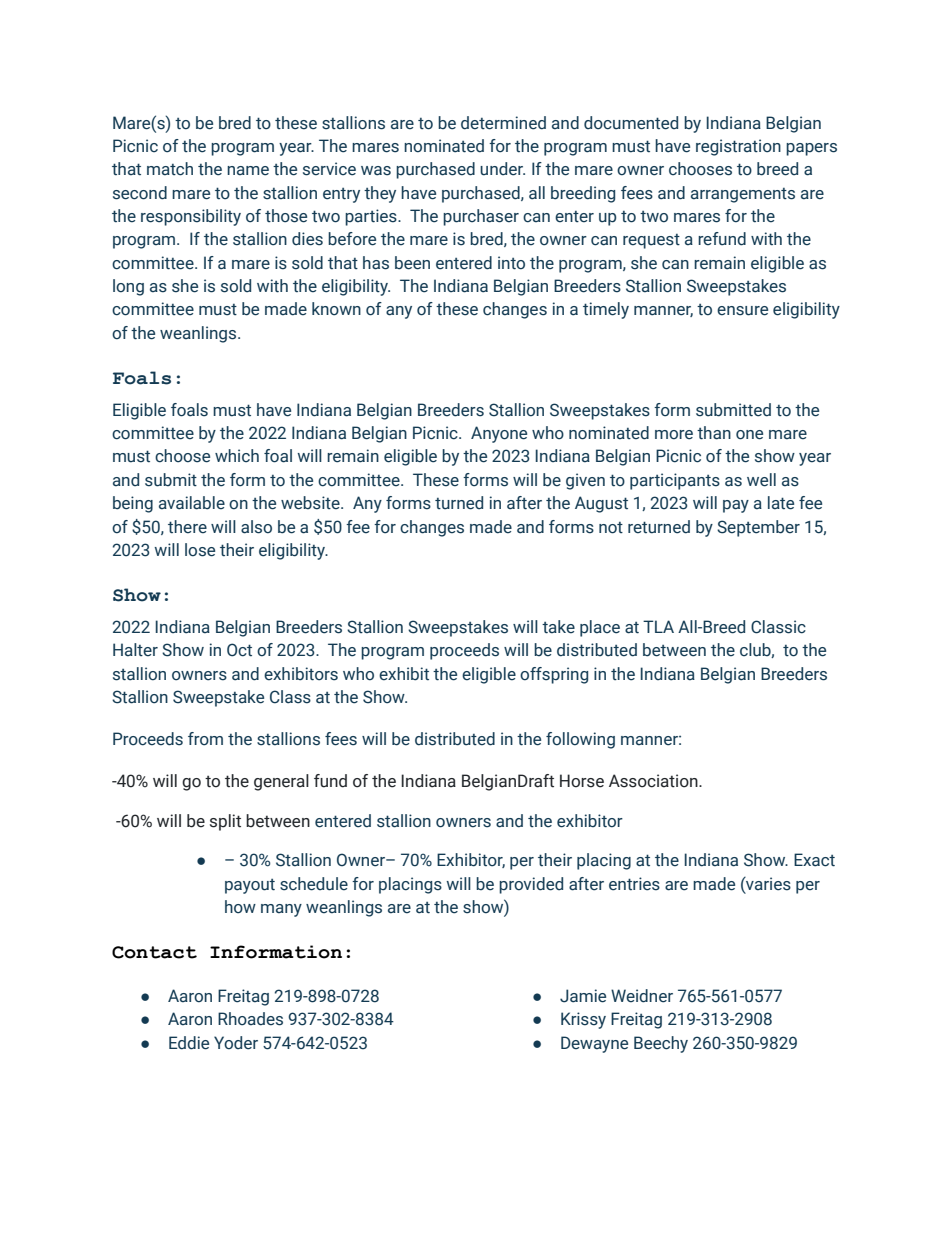 The height and width of the image is (1233, 952). Describe the element at coordinates (758, 528) in the image. I see `September` at that location.
